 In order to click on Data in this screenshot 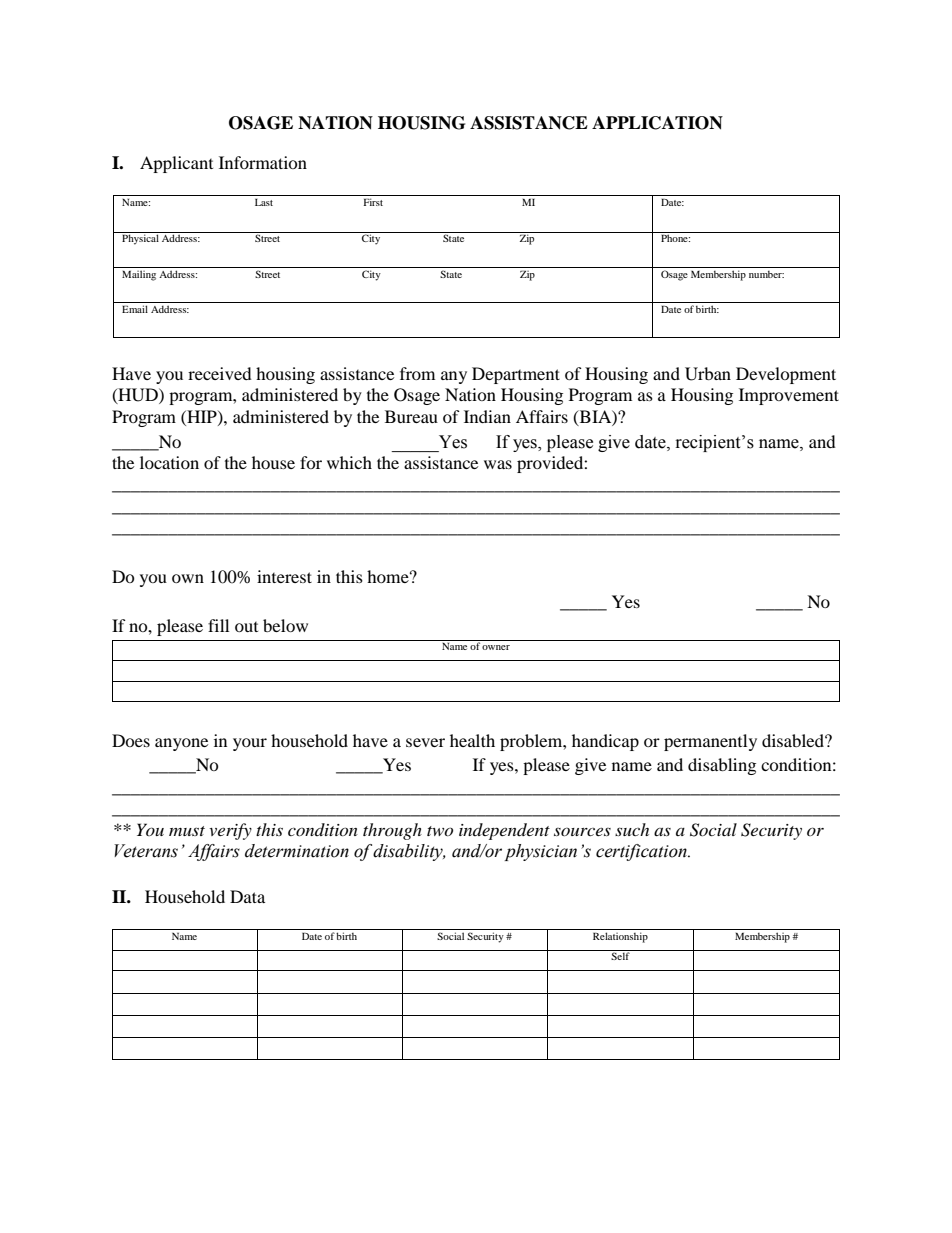, I will do `click(247, 896)`.
